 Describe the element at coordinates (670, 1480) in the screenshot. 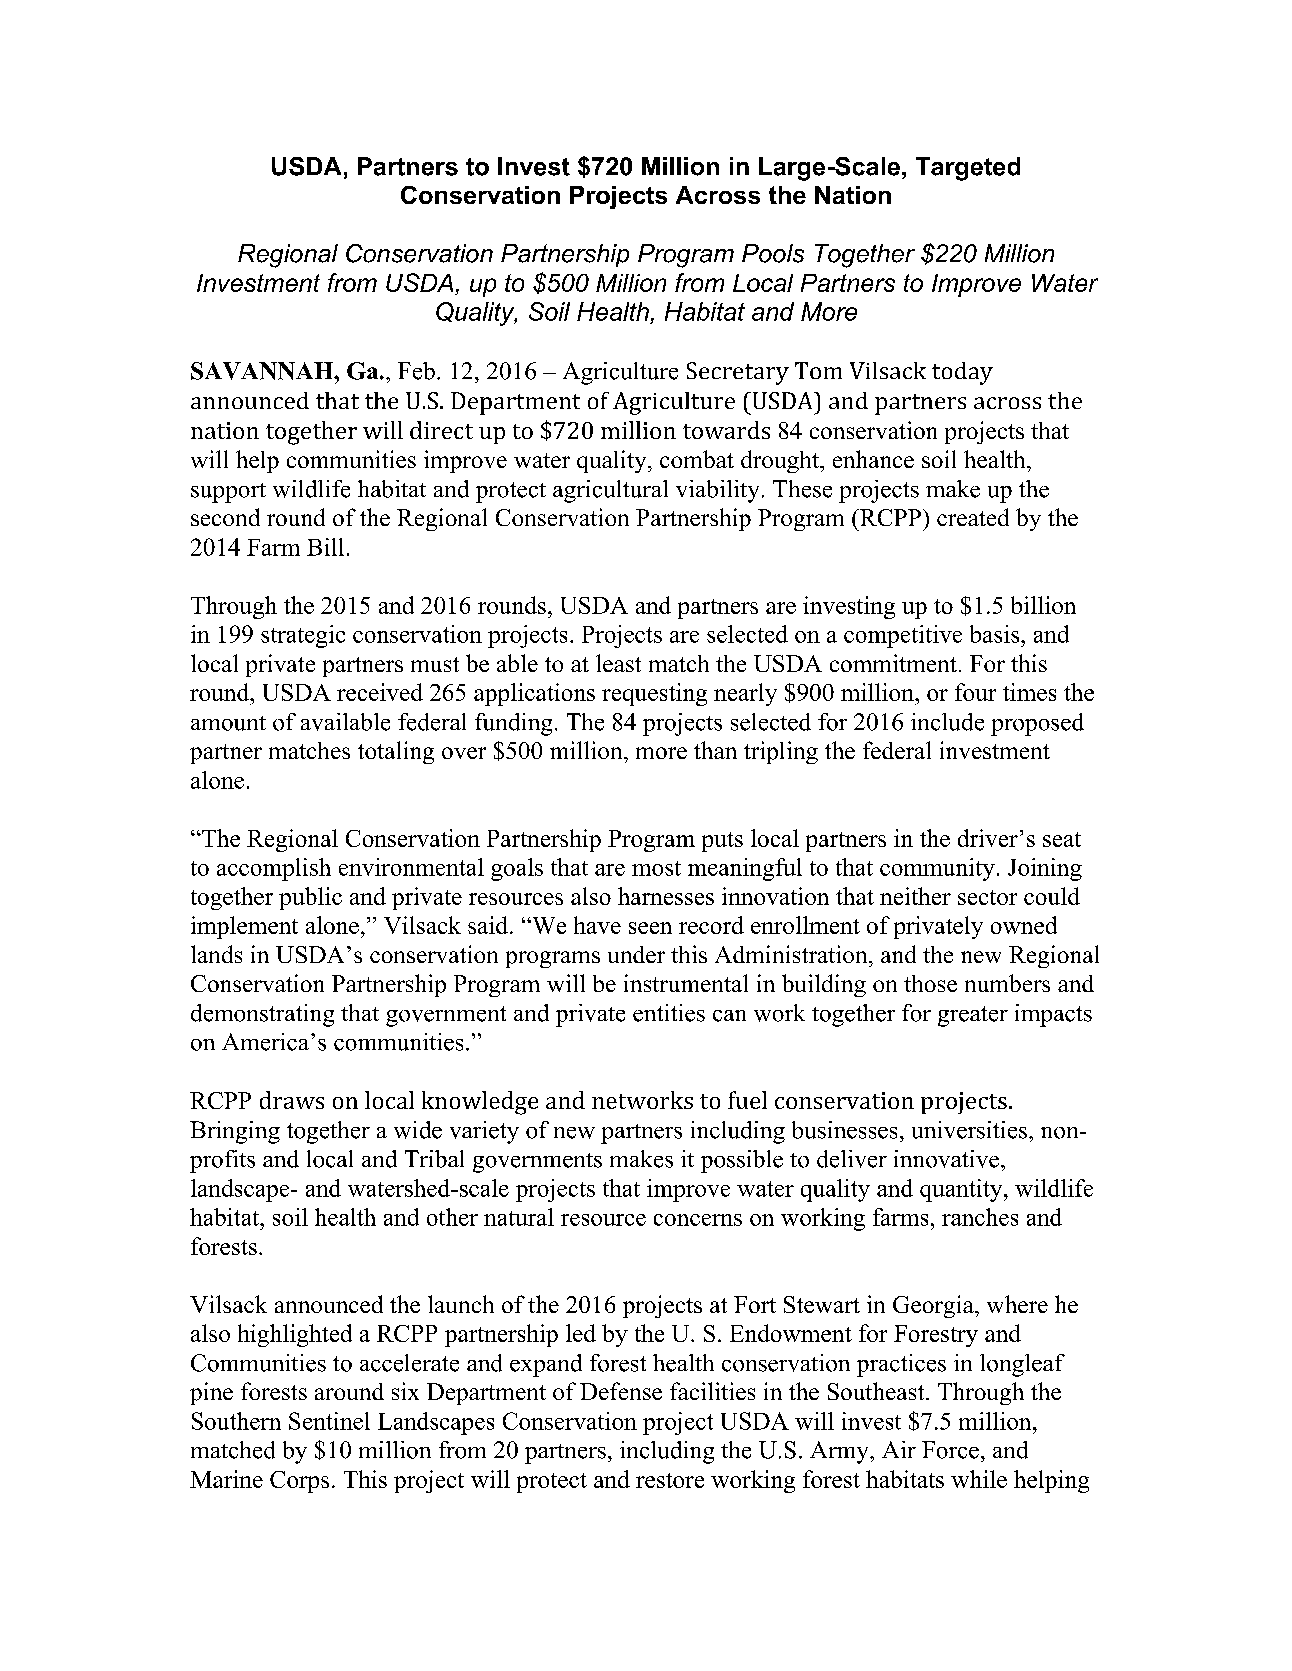

I see `restore` at that location.
